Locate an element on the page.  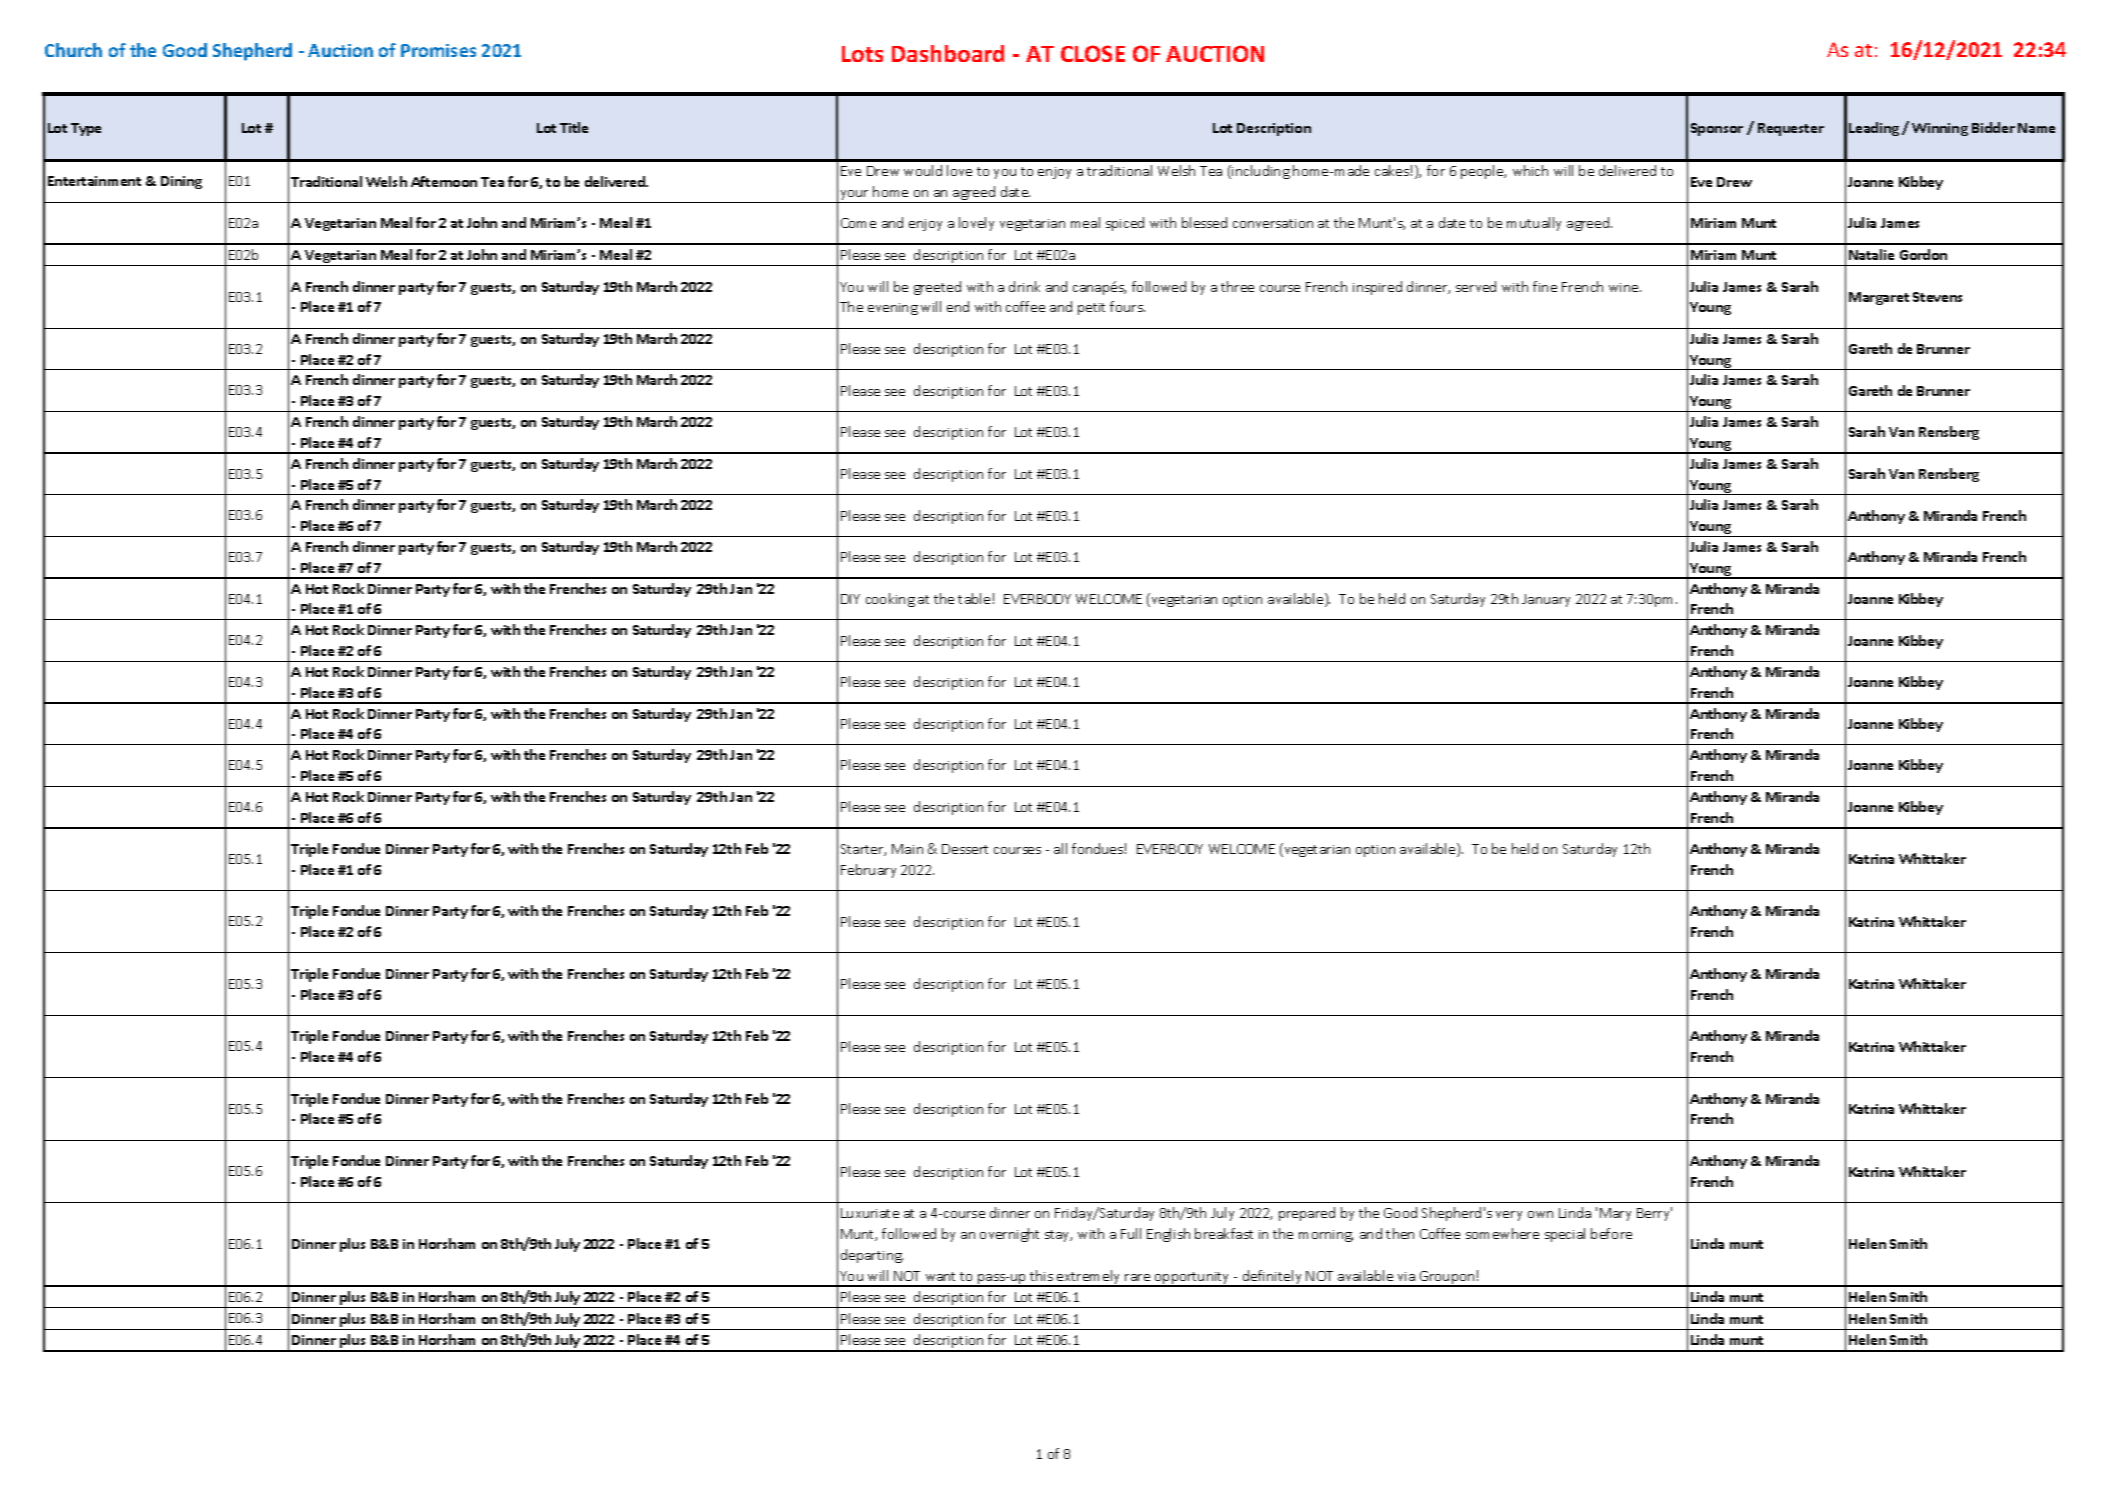
table is located at coordinates (974, 598).
